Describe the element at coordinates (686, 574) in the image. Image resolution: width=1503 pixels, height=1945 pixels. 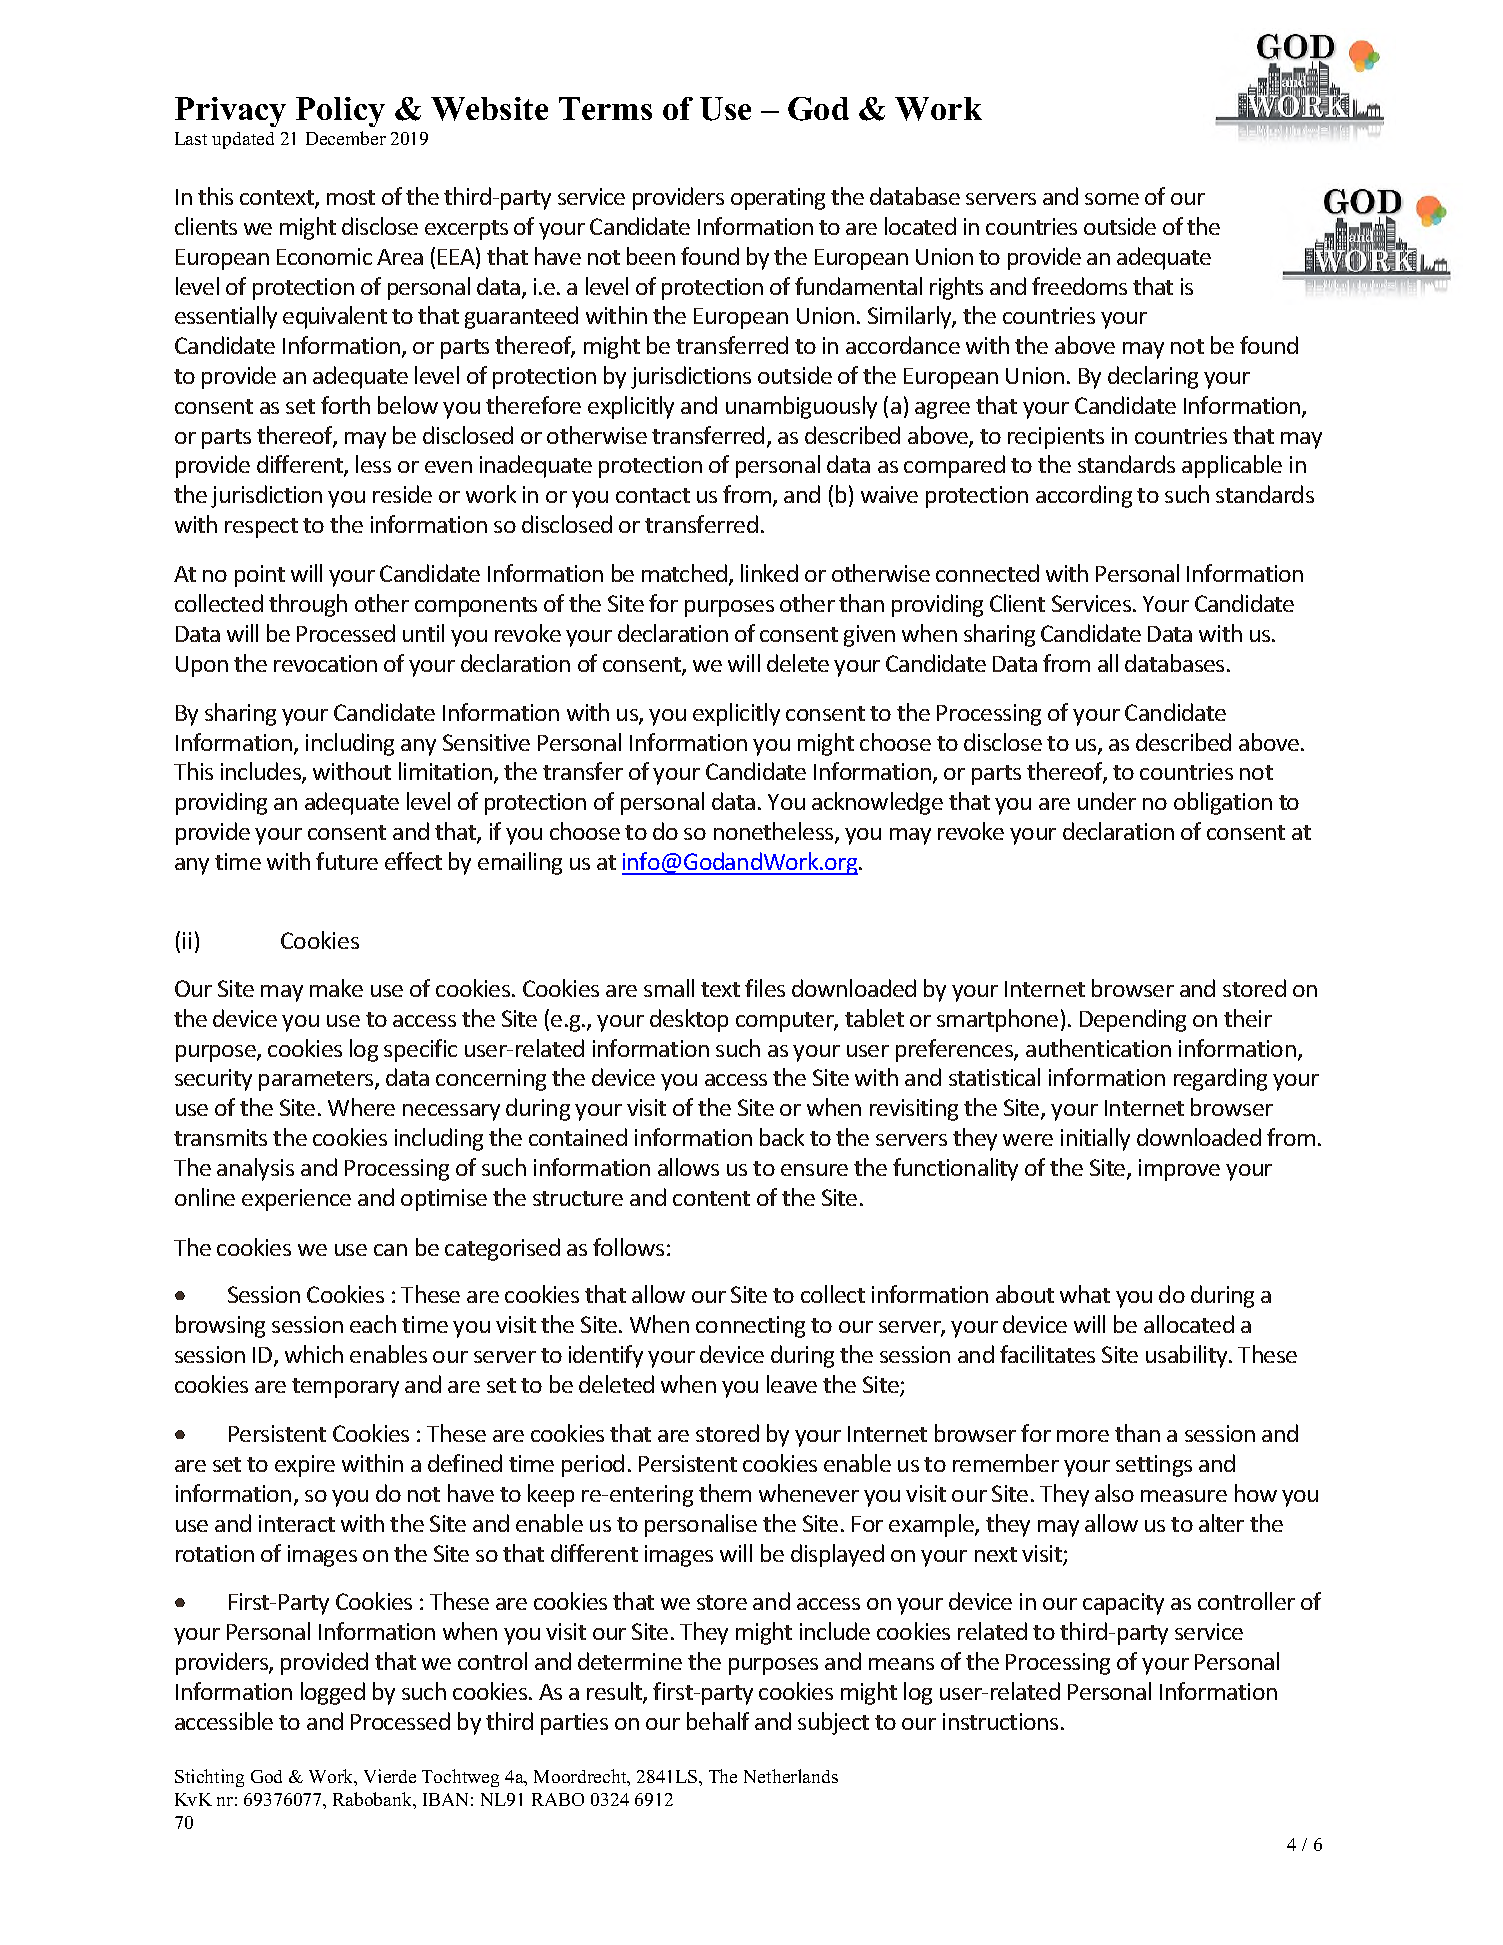
I see `matched` at that location.
